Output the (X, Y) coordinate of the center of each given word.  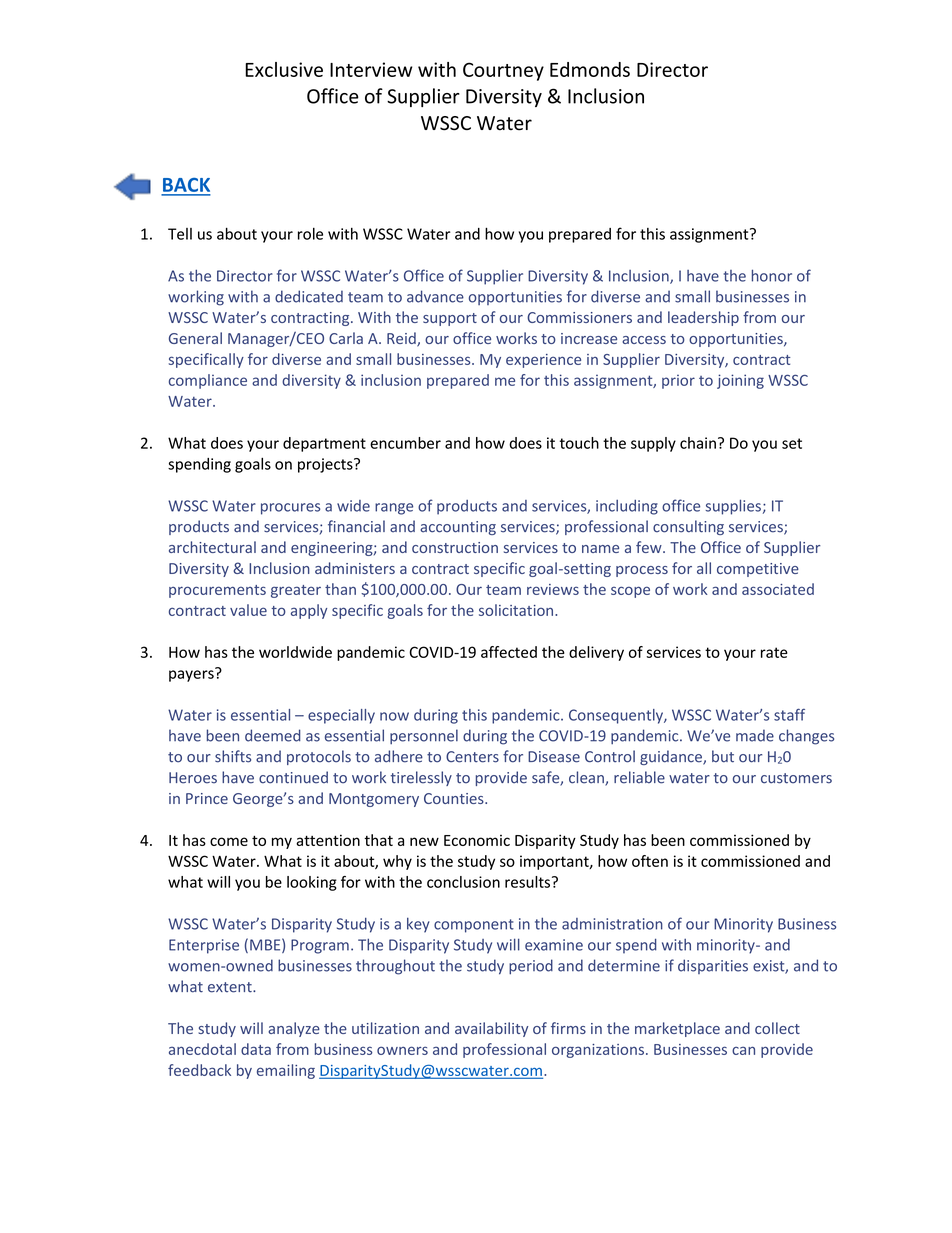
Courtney (503, 71)
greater (296, 591)
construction (455, 547)
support (450, 319)
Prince (207, 798)
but (723, 756)
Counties (455, 798)
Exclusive (284, 69)
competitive (758, 570)
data (256, 1049)
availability (491, 1029)
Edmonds (590, 69)
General (195, 338)
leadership (703, 318)
